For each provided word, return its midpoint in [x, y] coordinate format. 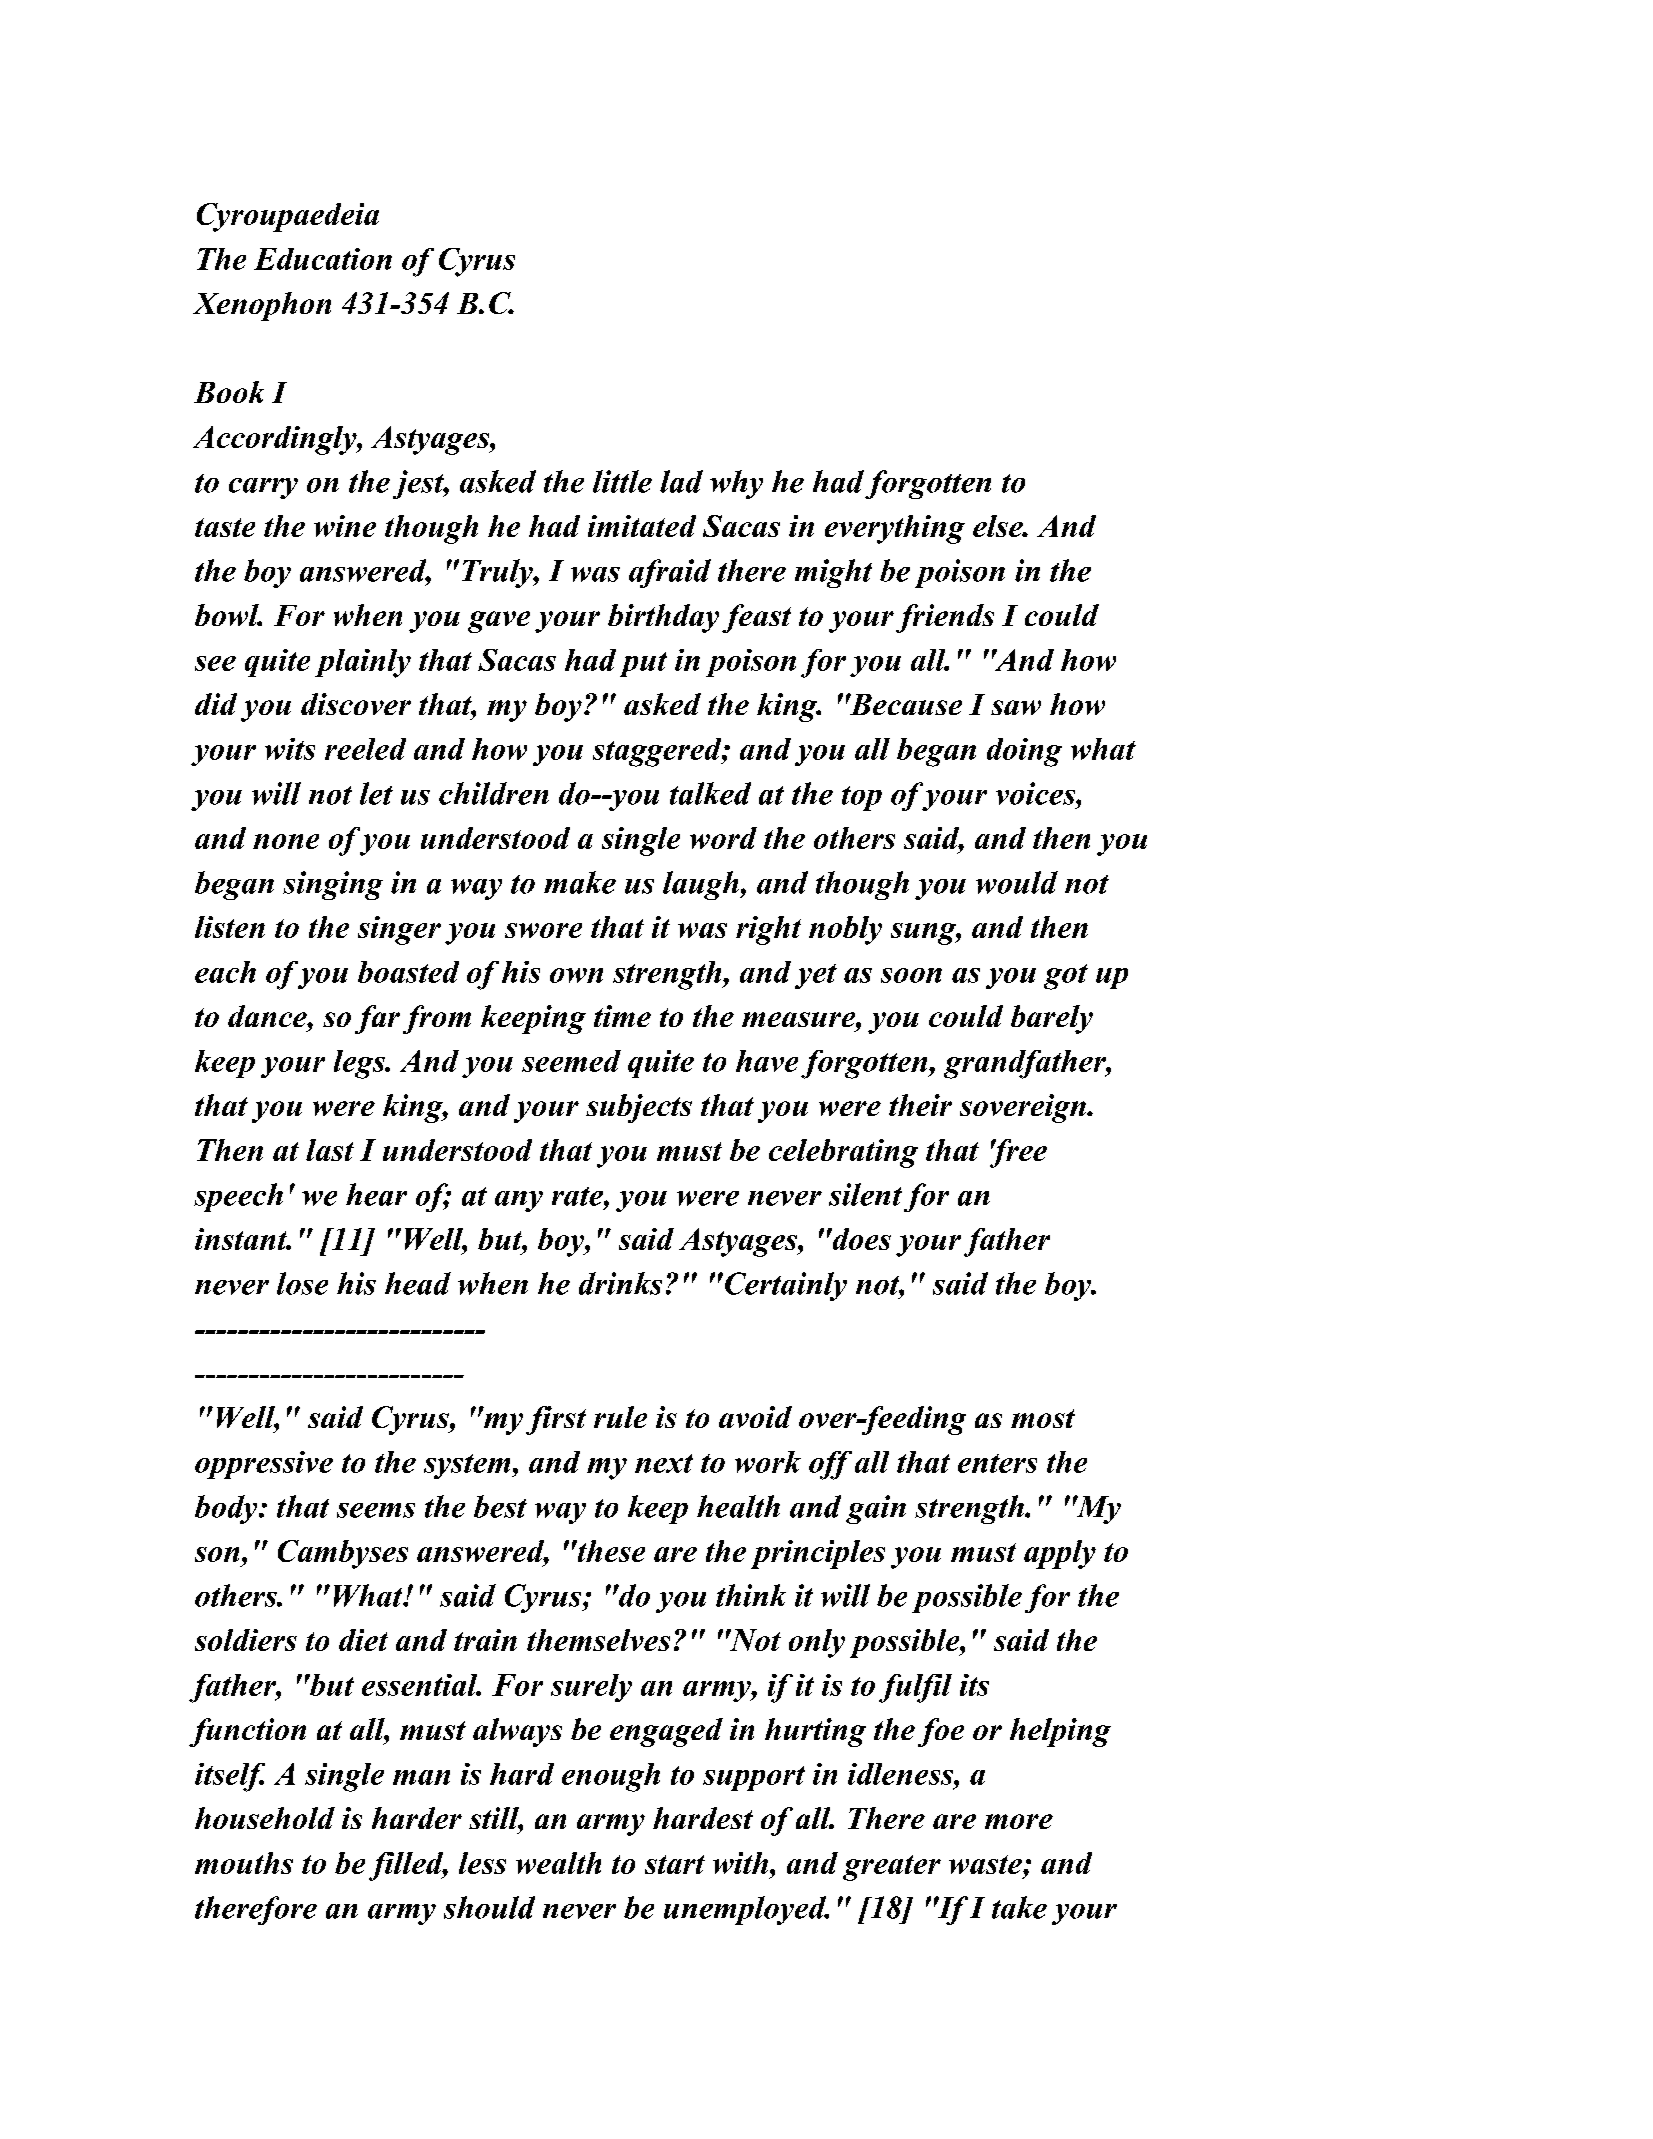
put [643, 664]
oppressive [264, 1465]
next [664, 1463]
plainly [363, 663]
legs [360, 1064]
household [265, 1818]
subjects [639, 1108]
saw [1016, 707]
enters [997, 1463]
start [675, 1864]
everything [895, 529]
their [920, 1105]
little [622, 481]
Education [323, 259]
